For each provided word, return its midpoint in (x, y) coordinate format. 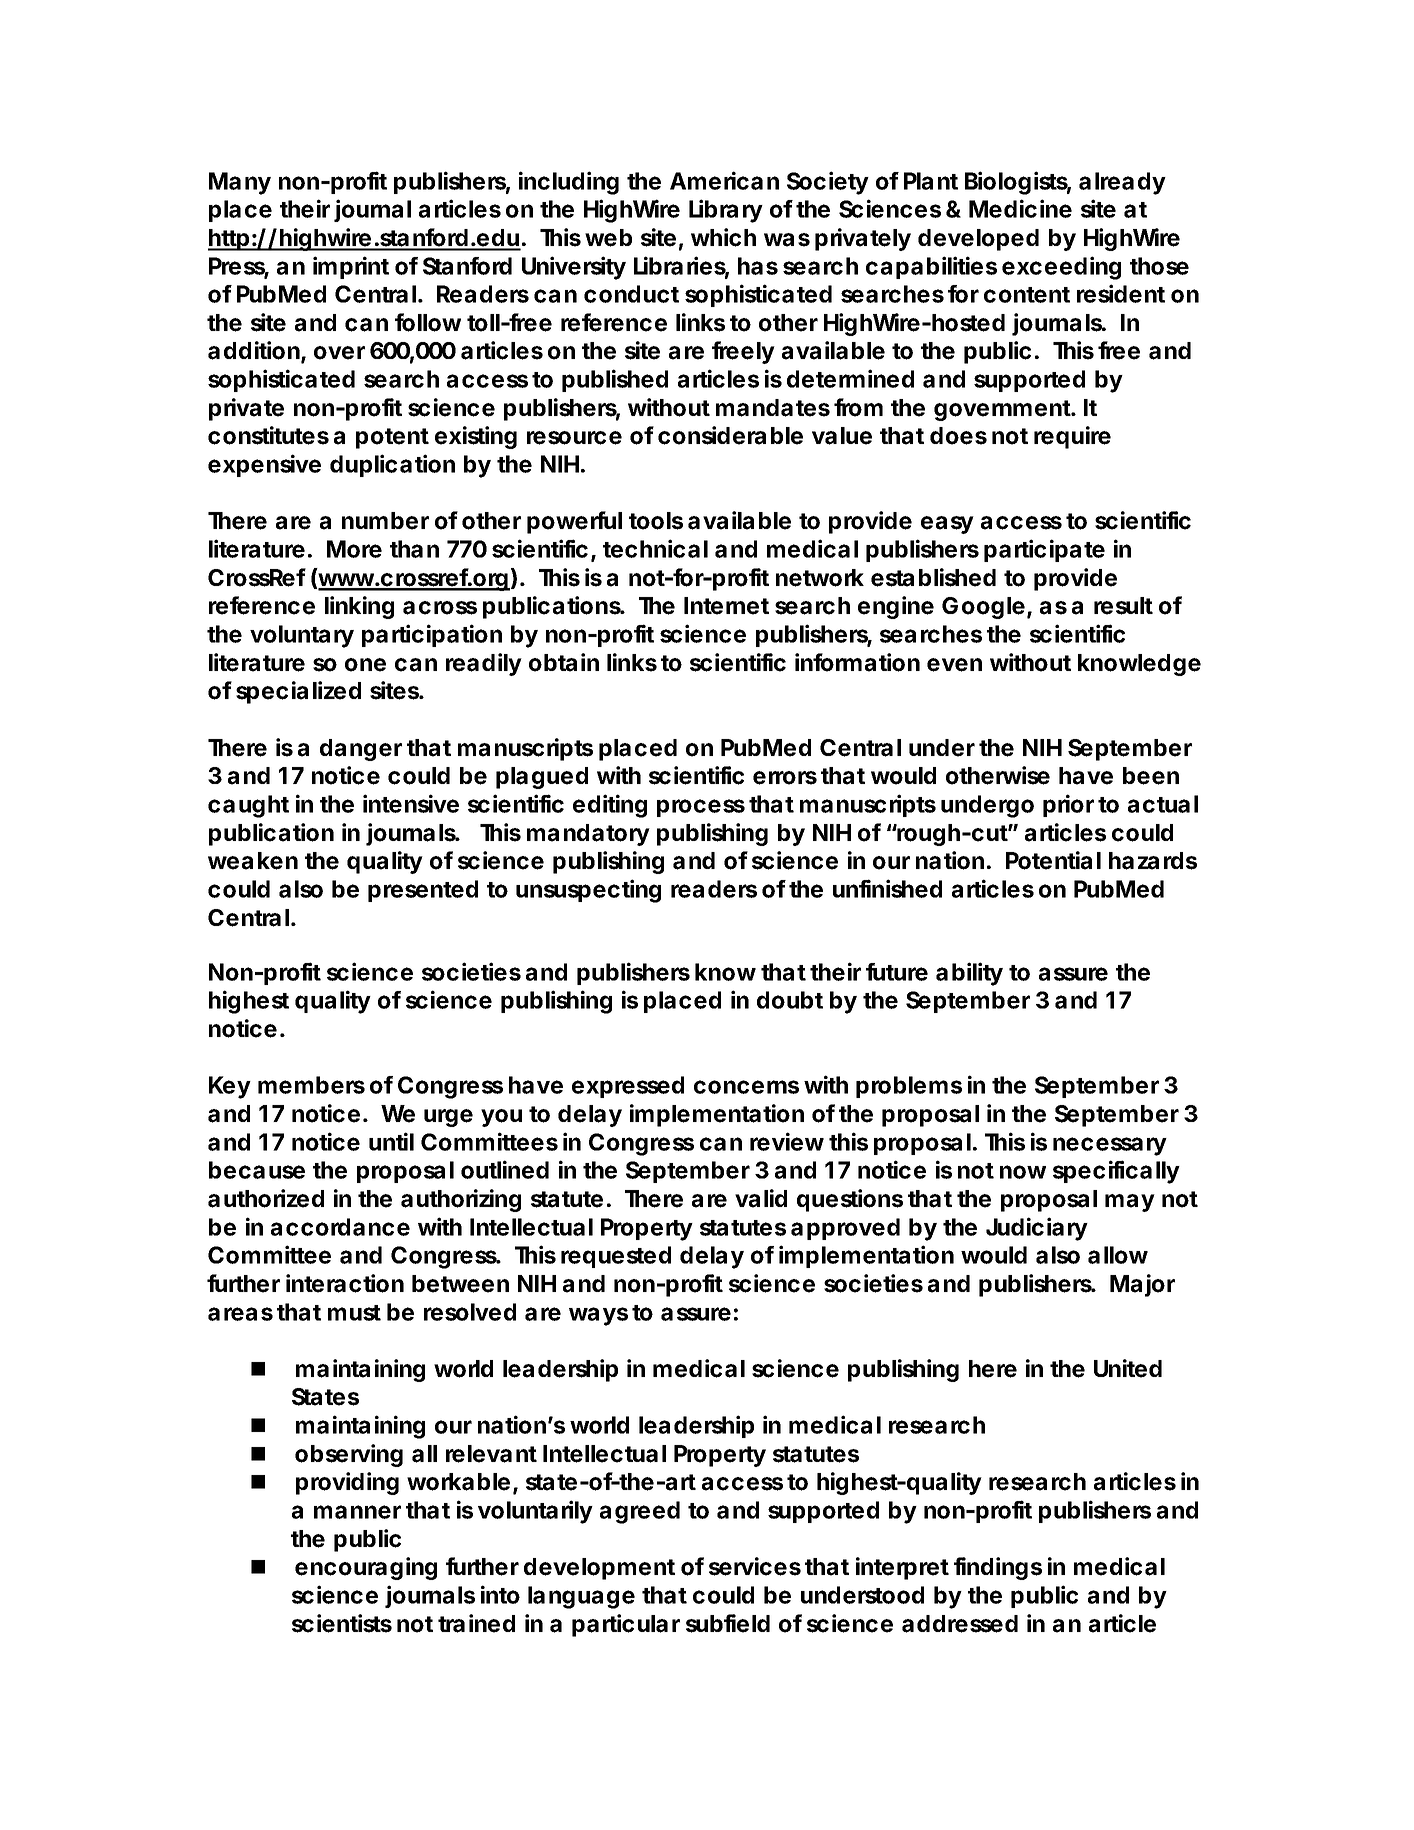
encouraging (366, 1568)
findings (998, 1568)
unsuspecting (588, 891)
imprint (351, 267)
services (755, 1566)
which (723, 237)
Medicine (1020, 208)
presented (423, 891)
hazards (1153, 861)
